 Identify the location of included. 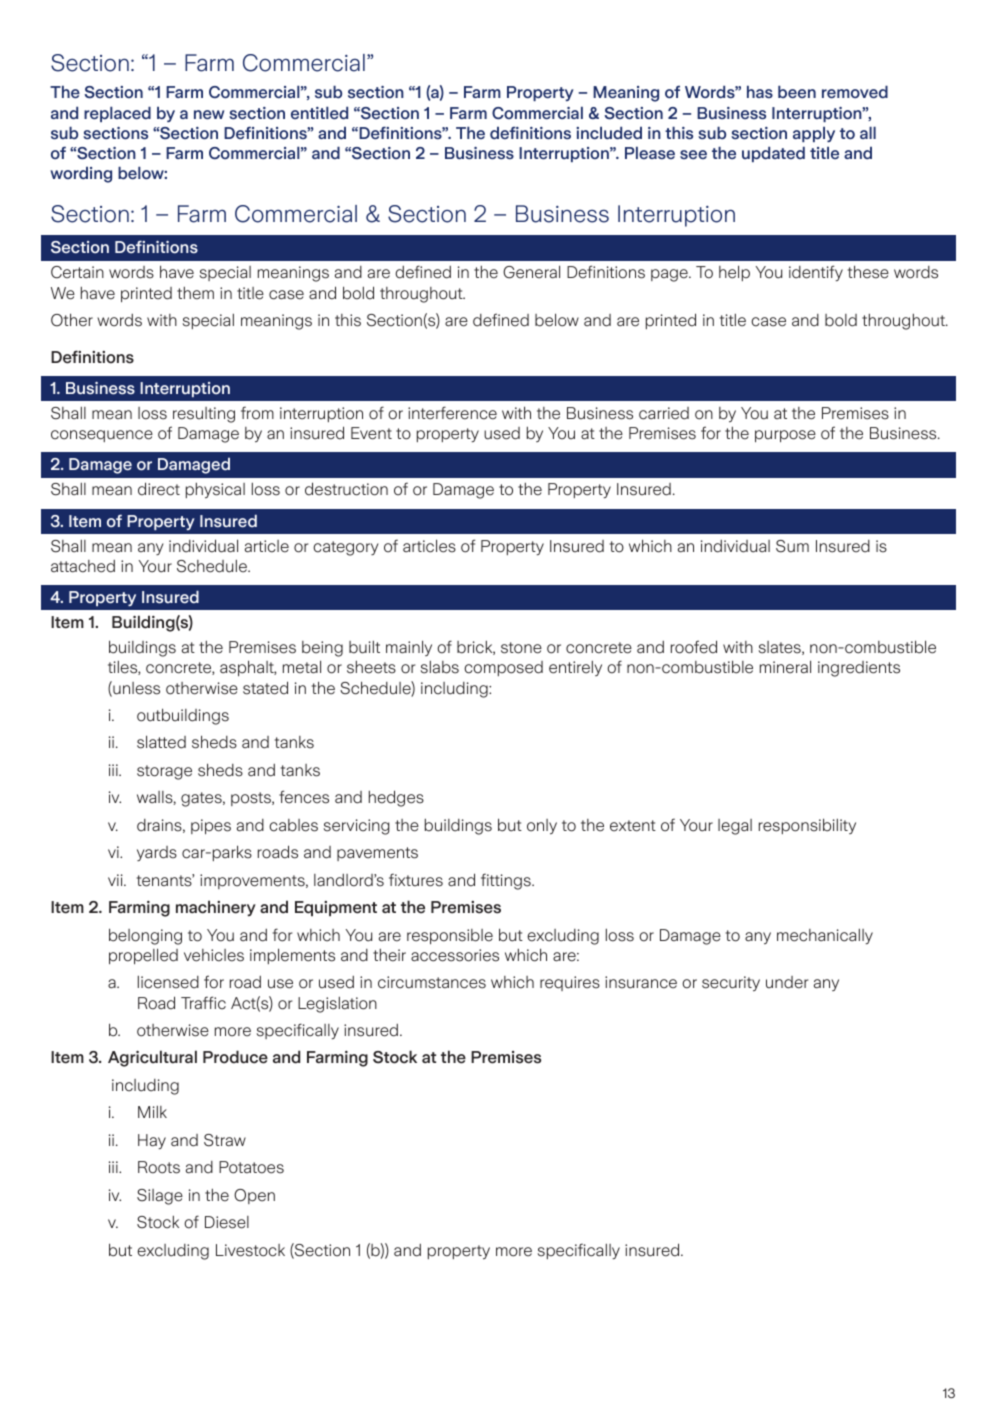
(609, 133).
